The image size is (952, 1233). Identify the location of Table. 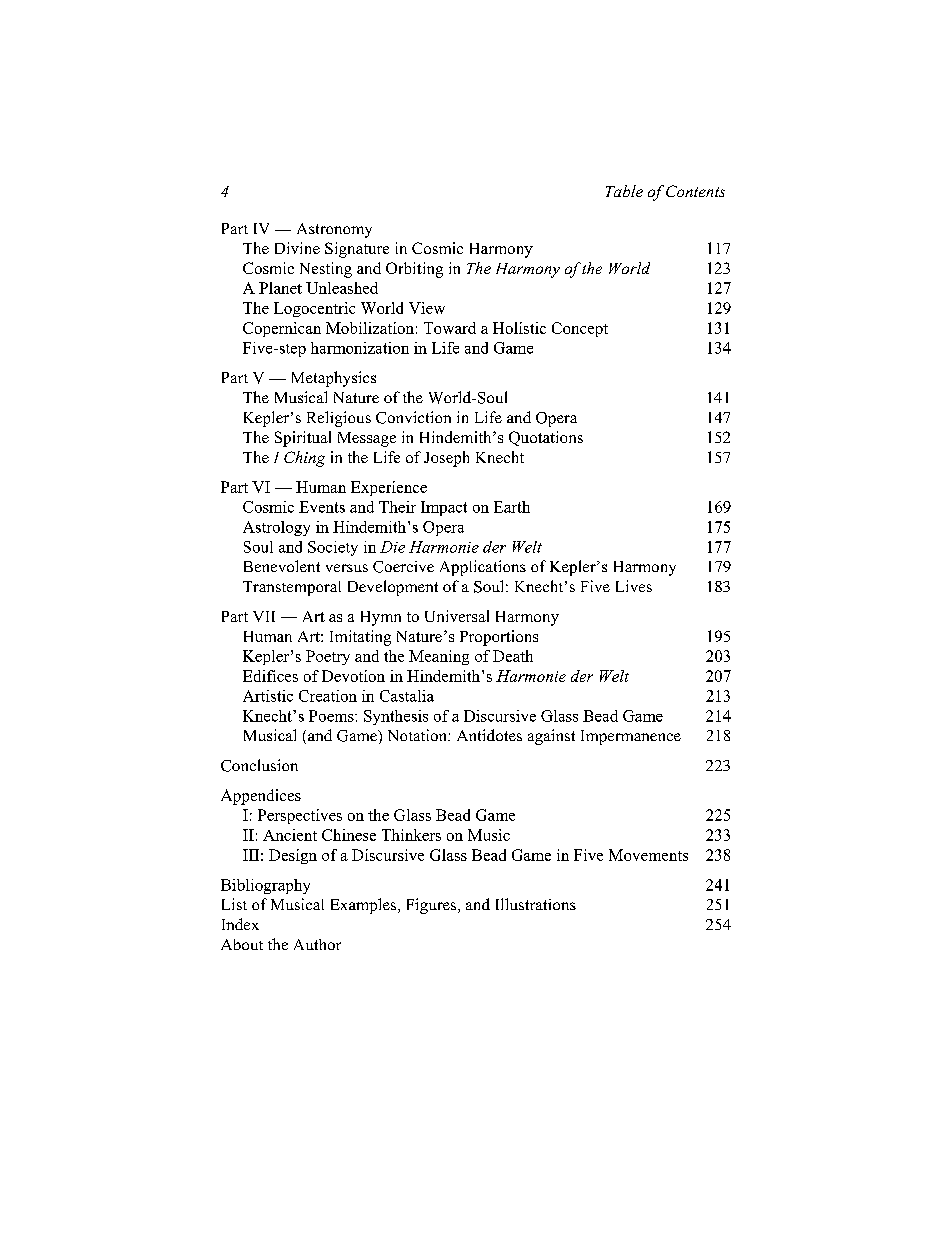
(624, 191).
